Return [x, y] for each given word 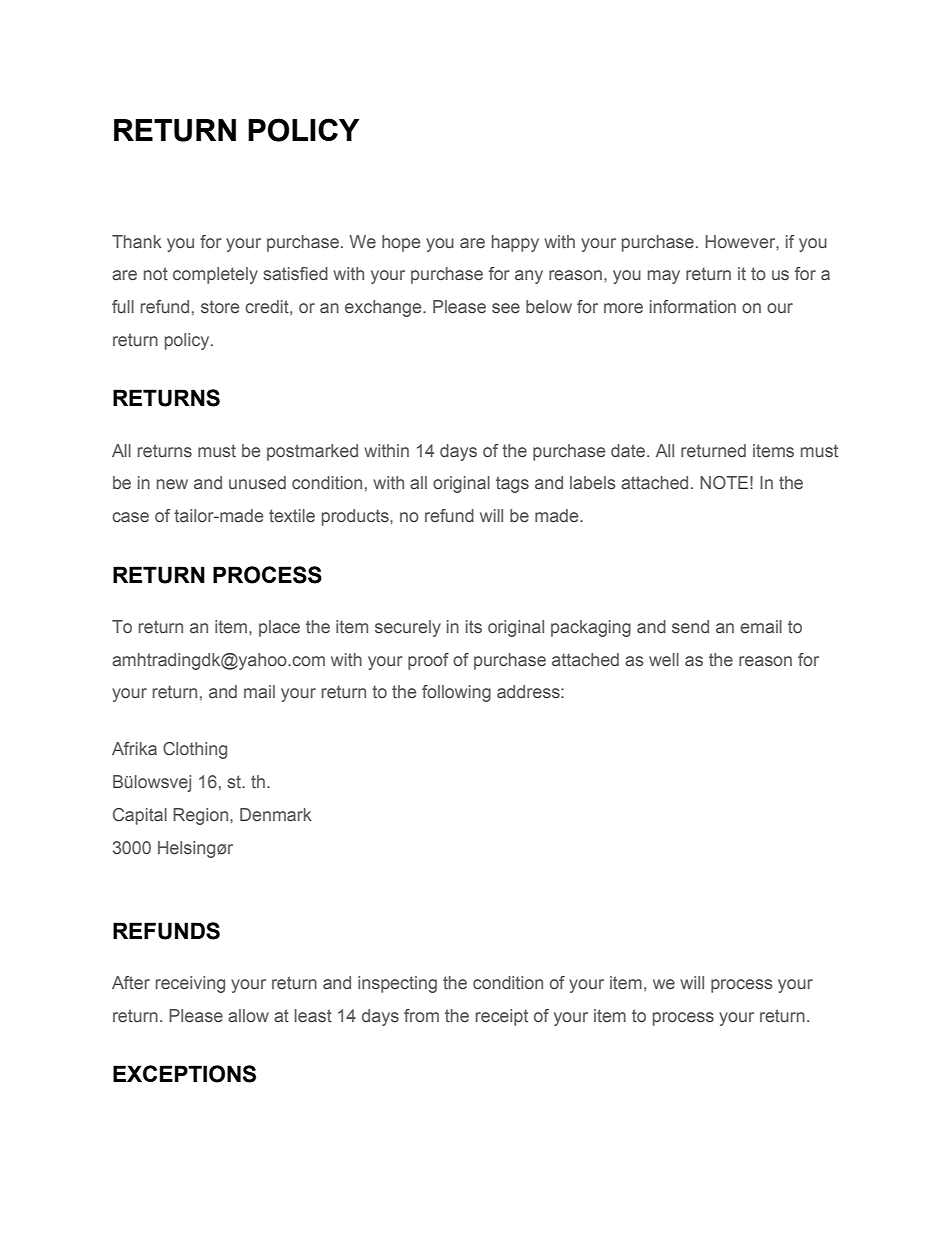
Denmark [276, 814]
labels [593, 483]
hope [401, 243]
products [356, 517]
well [664, 659]
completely [215, 275]
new [172, 484]
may [664, 277]
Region [202, 816]
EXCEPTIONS [184, 1074]
